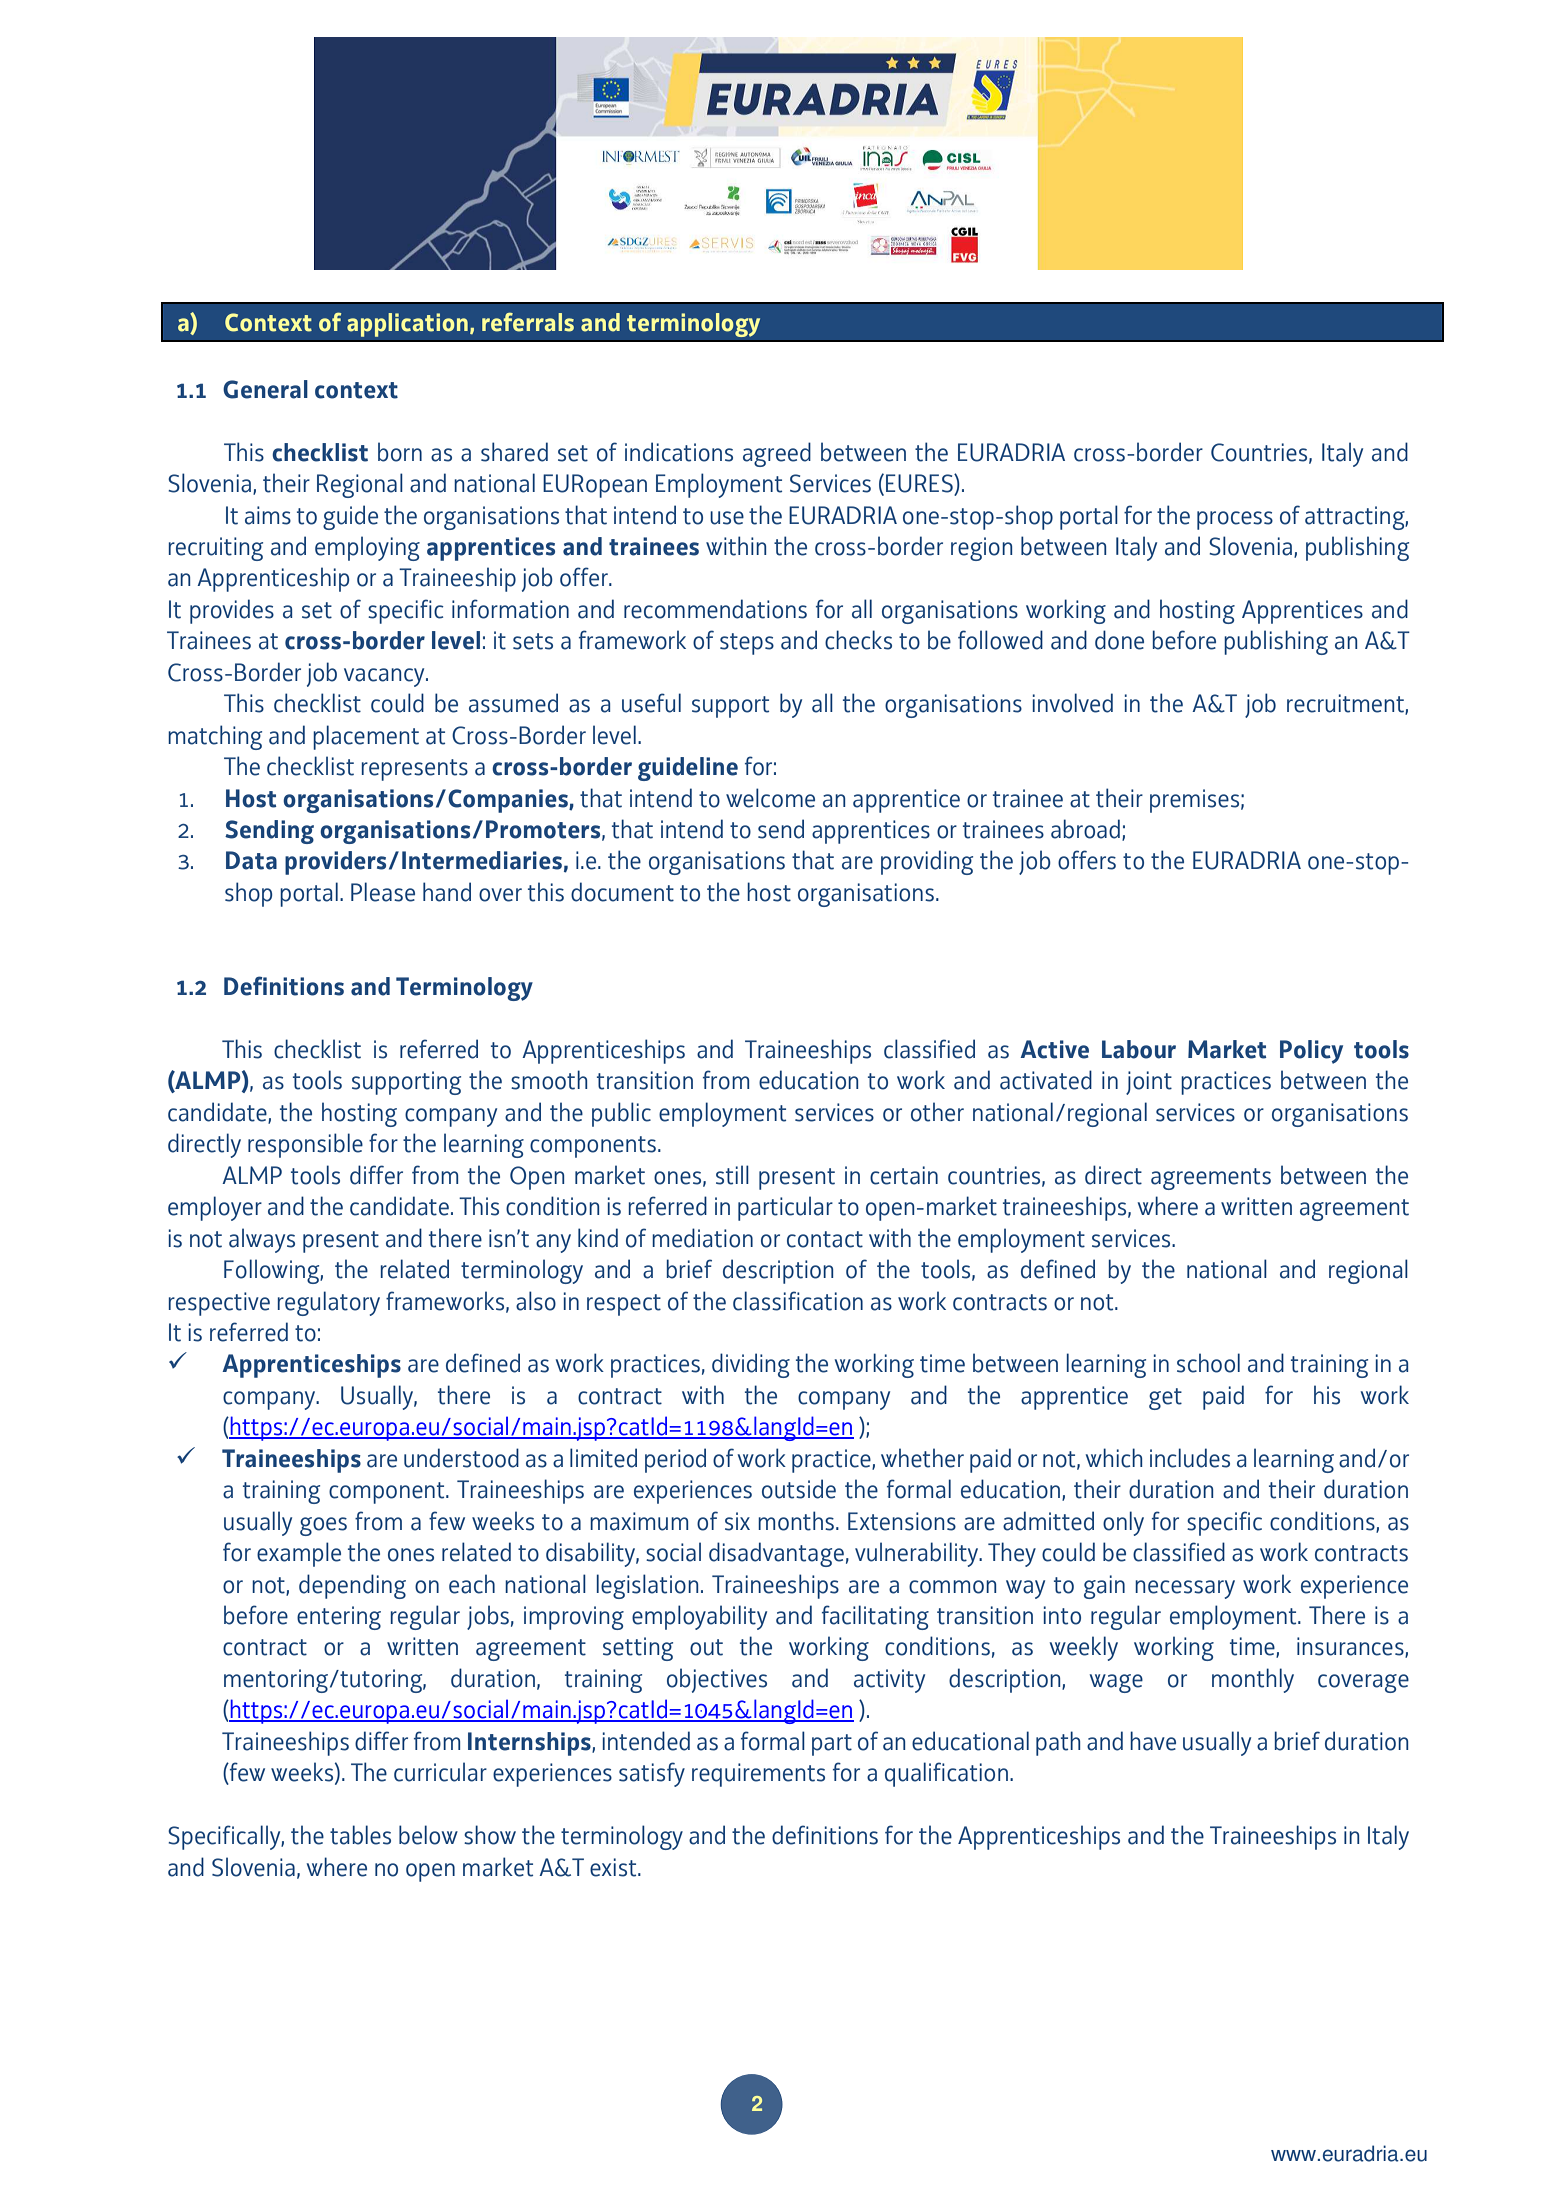 This image has height=2204, width=1557. What do you see at coordinates (360, 1835) in the image?
I see `tables` at bounding box center [360, 1835].
